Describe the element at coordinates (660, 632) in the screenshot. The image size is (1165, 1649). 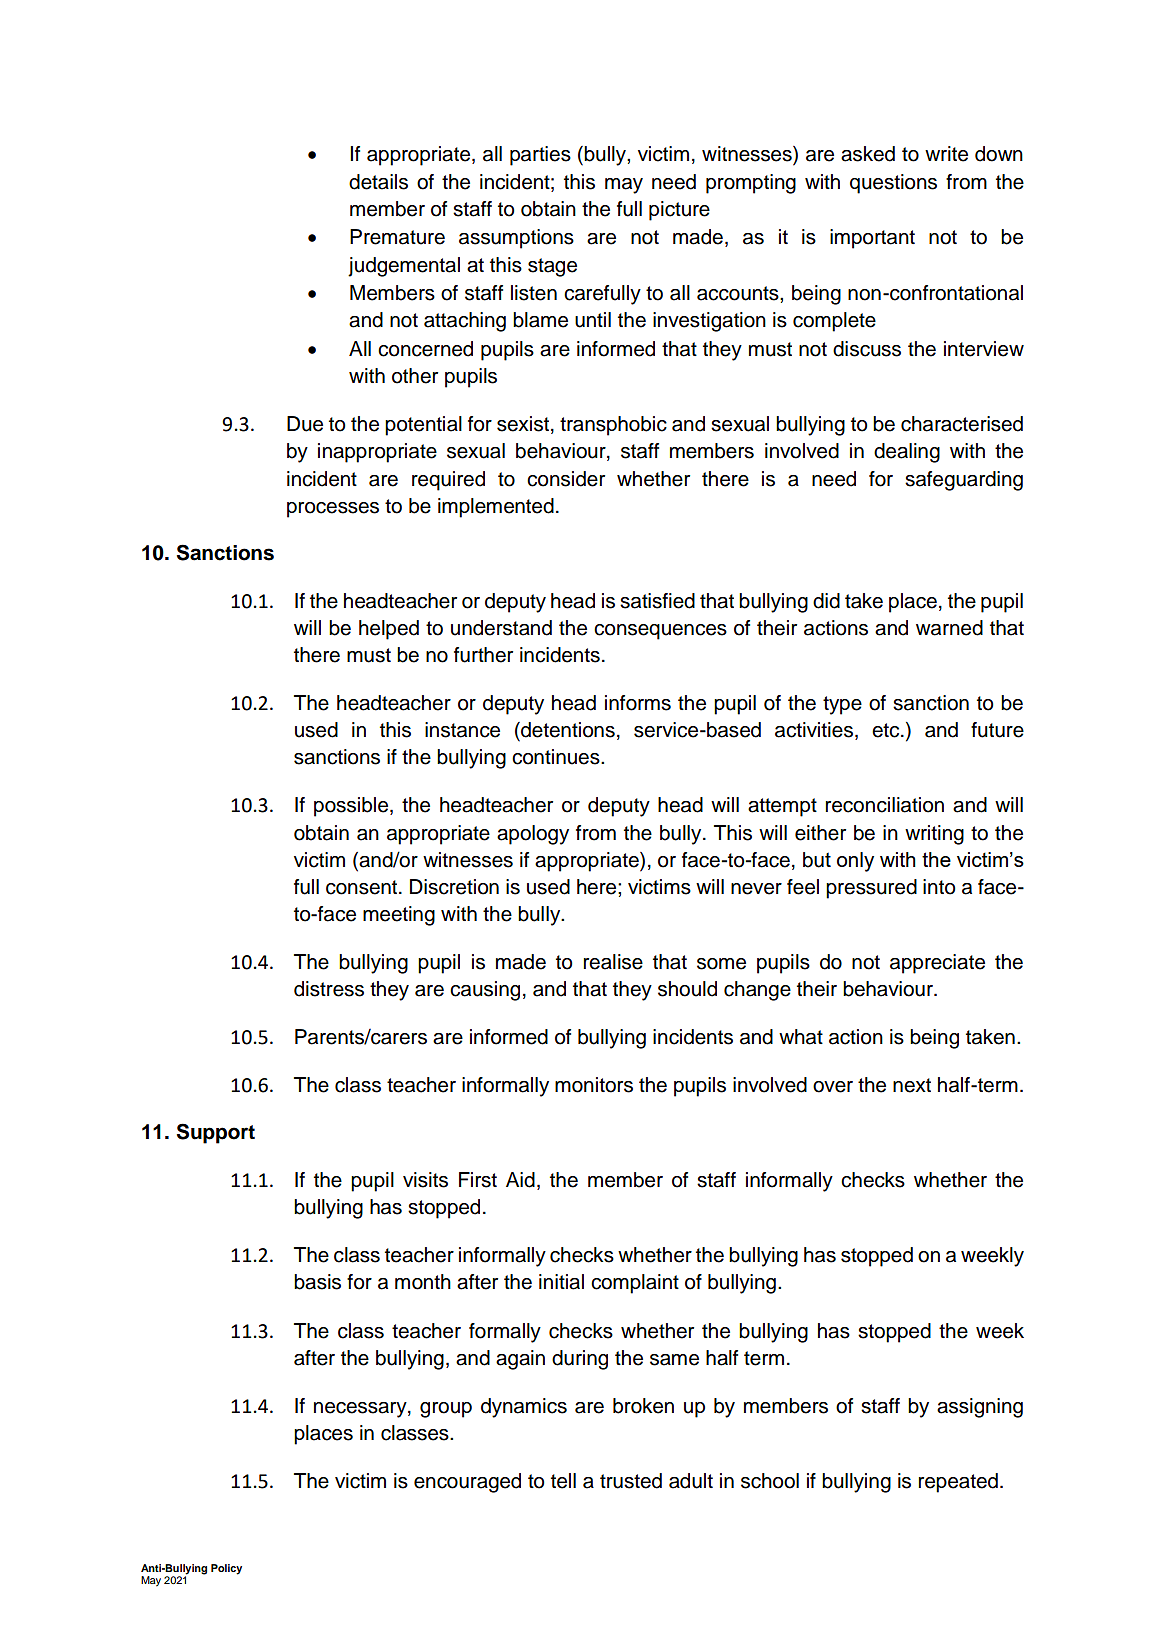
I see `consequences` at that location.
